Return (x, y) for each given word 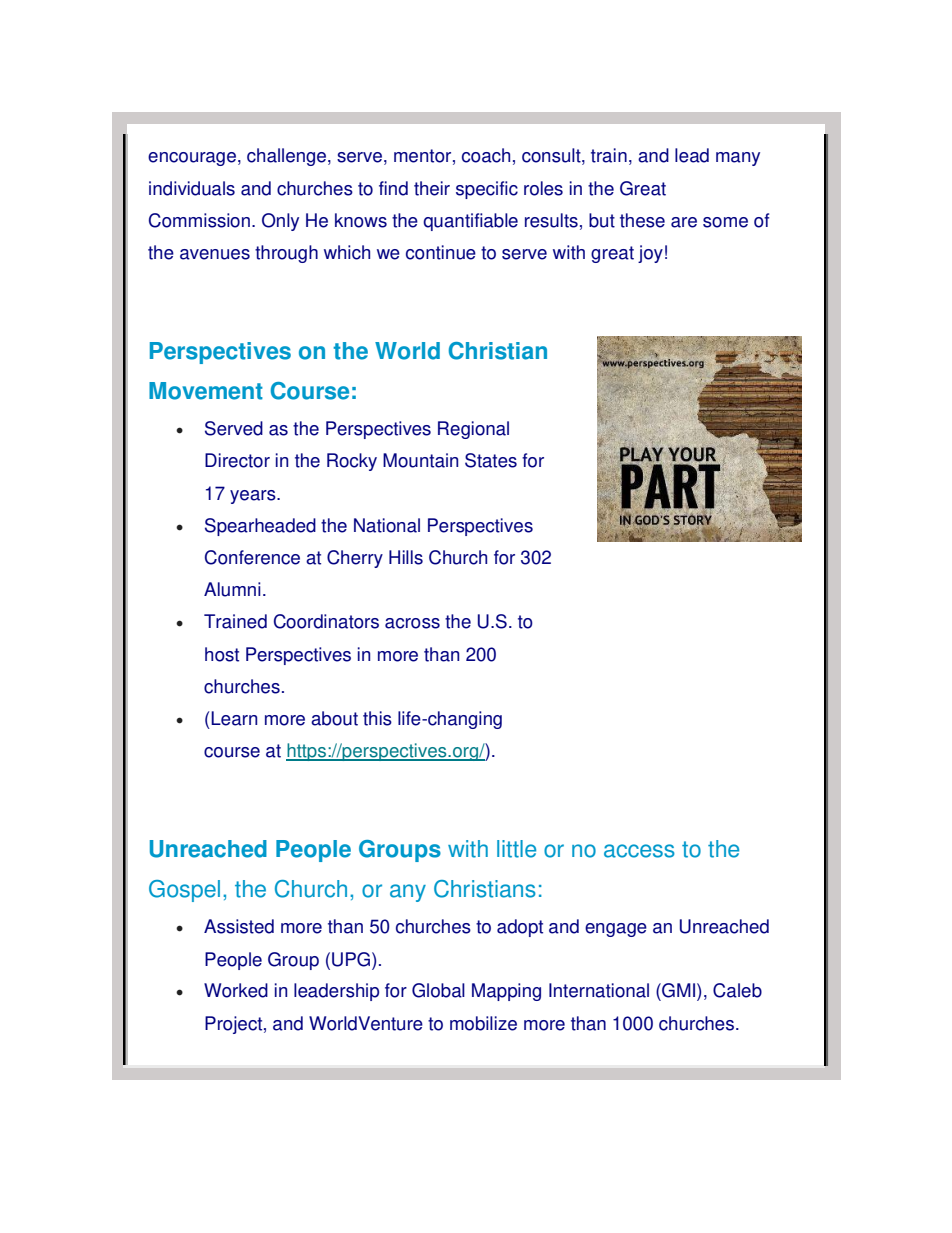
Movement (206, 391)
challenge (288, 157)
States (491, 460)
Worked (236, 990)
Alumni (232, 589)
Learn (234, 718)
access (639, 851)
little (516, 849)
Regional (473, 430)
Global (438, 990)
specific (487, 190)
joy (650, 254)
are (684, 222)
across (412, 623)
